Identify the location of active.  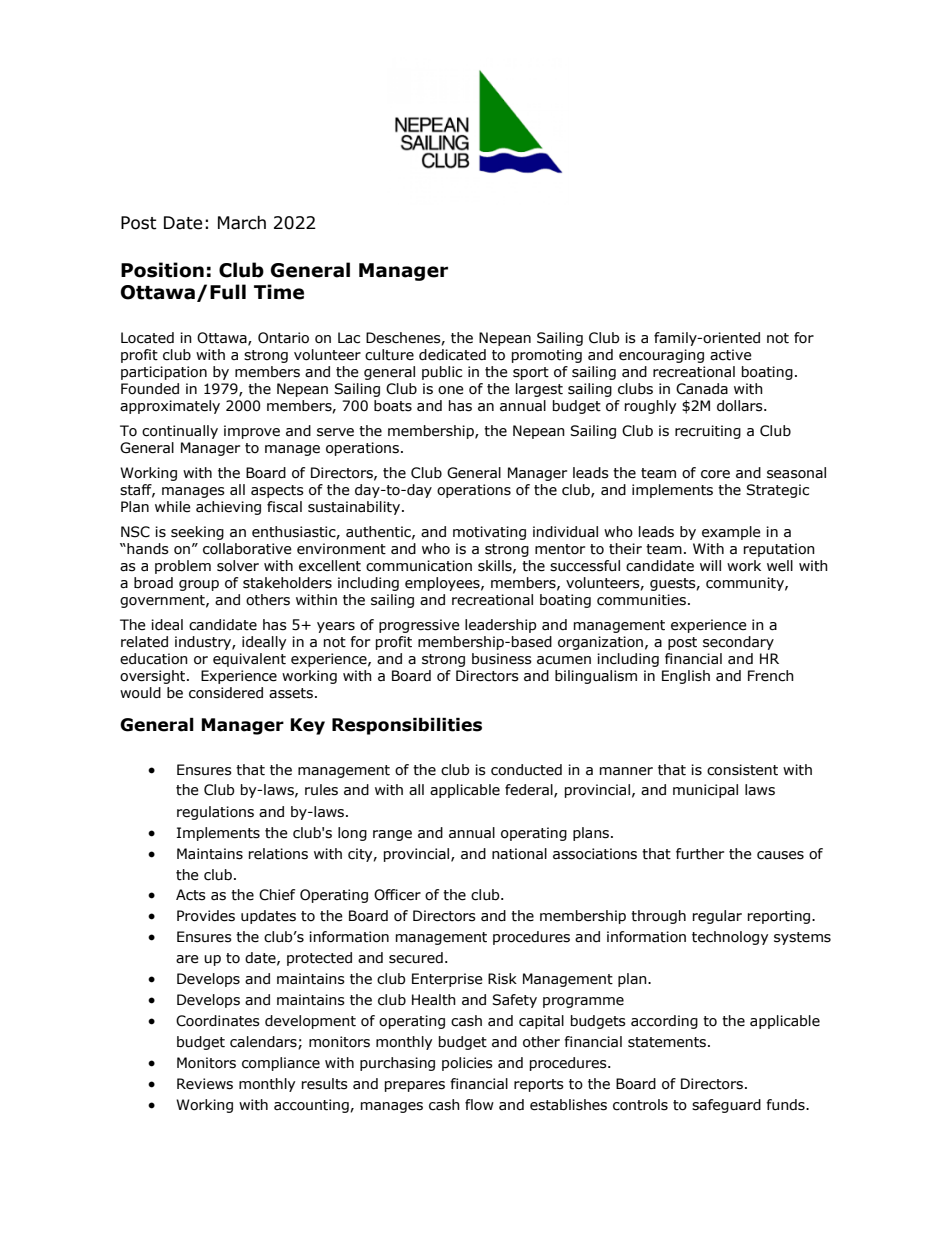
(731, 355).
